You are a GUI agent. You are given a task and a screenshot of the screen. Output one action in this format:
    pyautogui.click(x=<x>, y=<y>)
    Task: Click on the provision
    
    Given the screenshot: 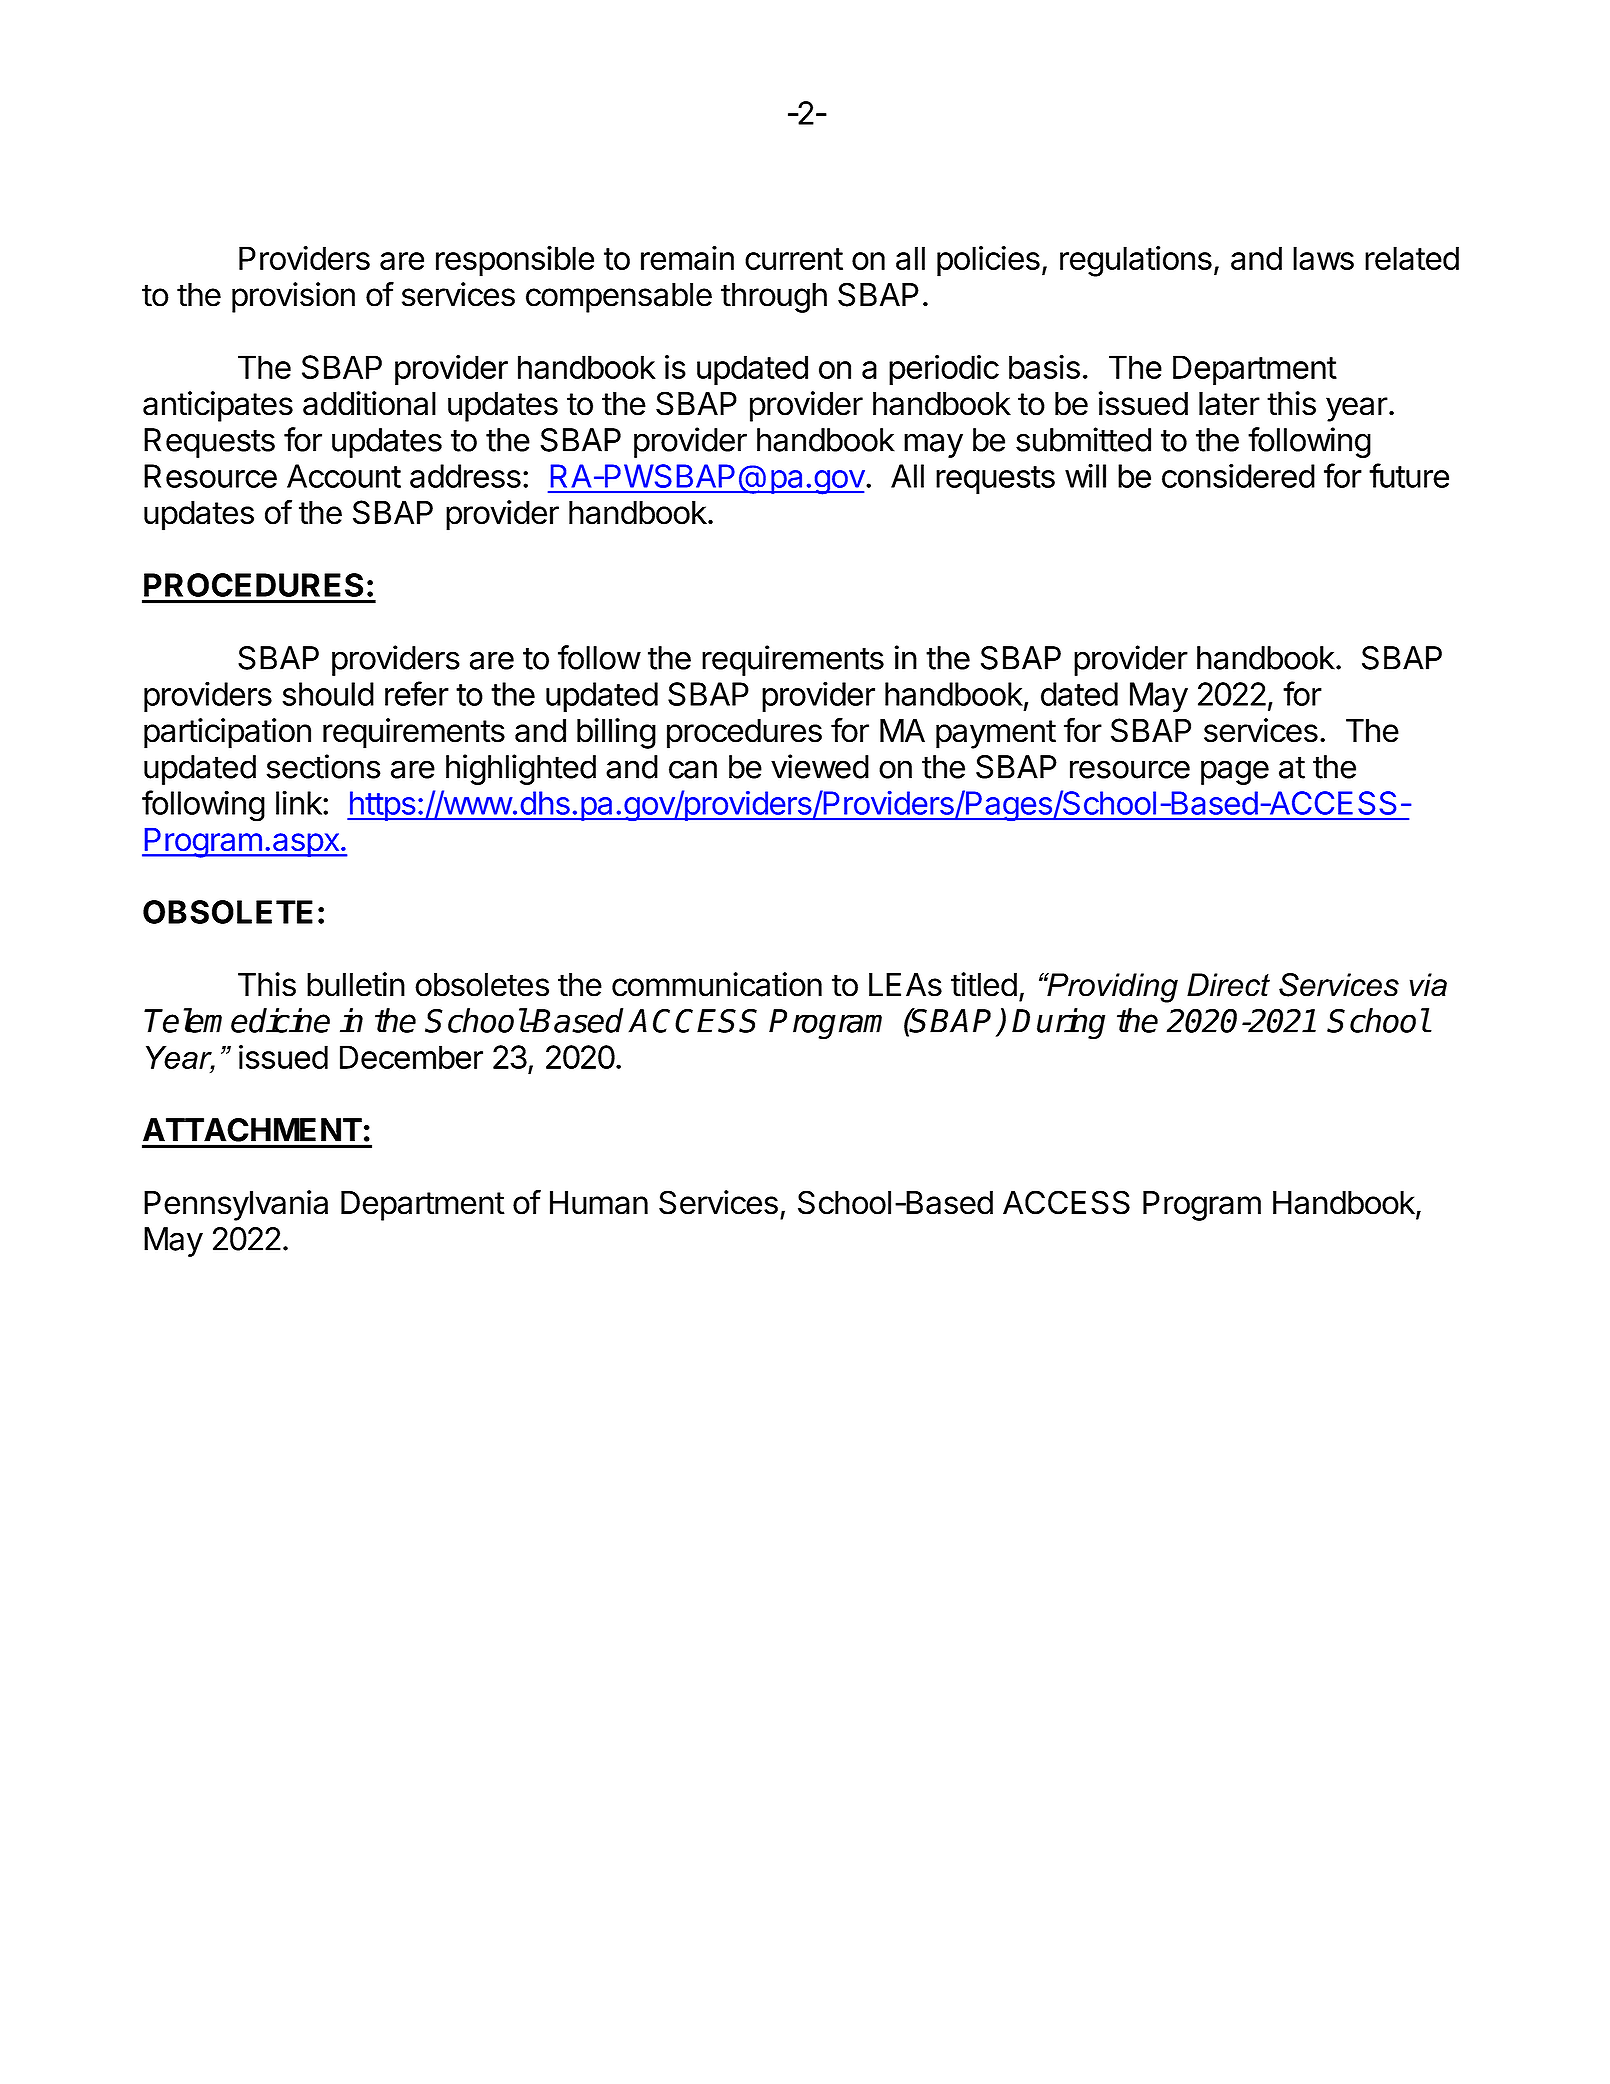 What is the action you would take?
    pyautogui.click(x=293, y=297)
